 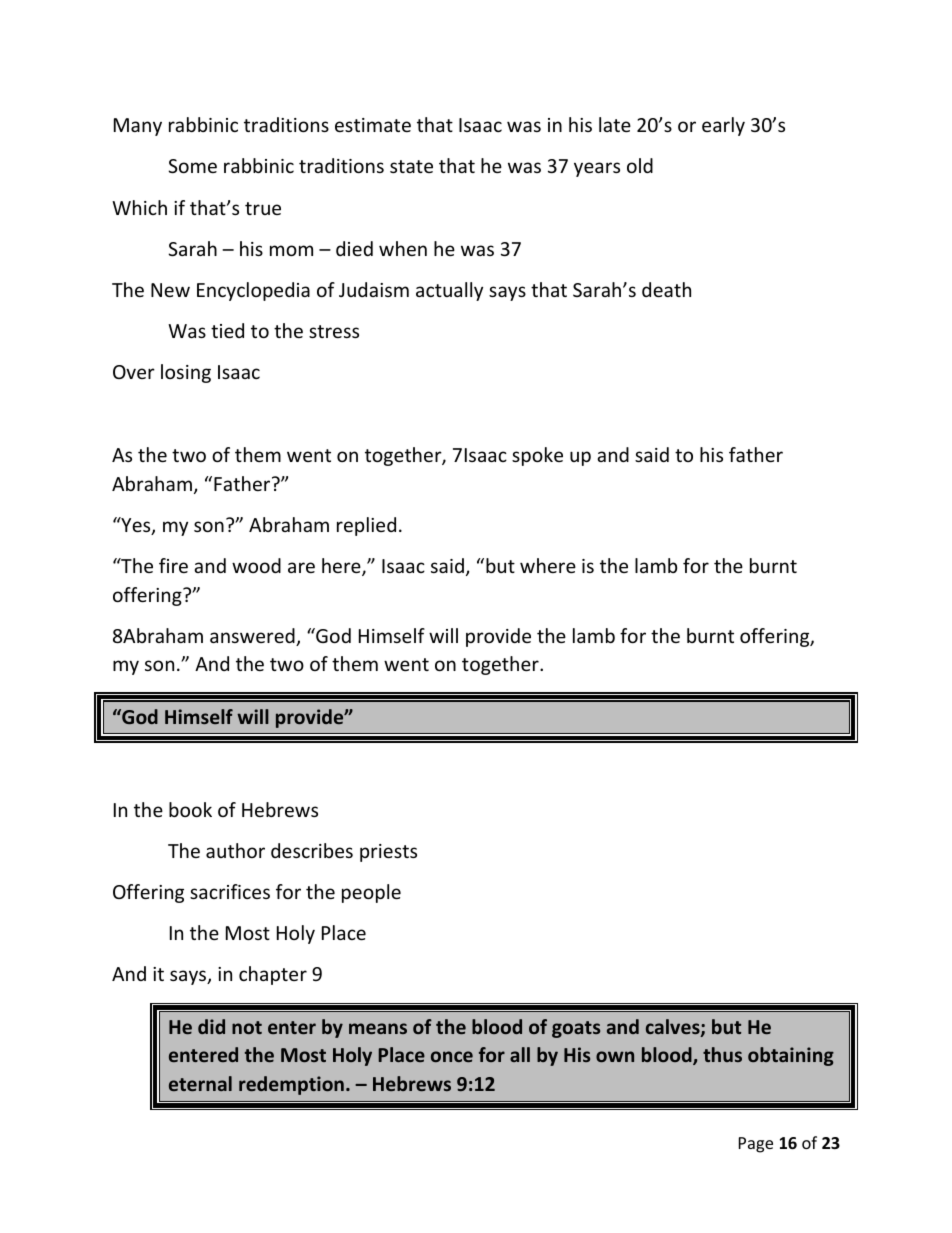 I want to click on spoke, so click(x=537, y=456).
